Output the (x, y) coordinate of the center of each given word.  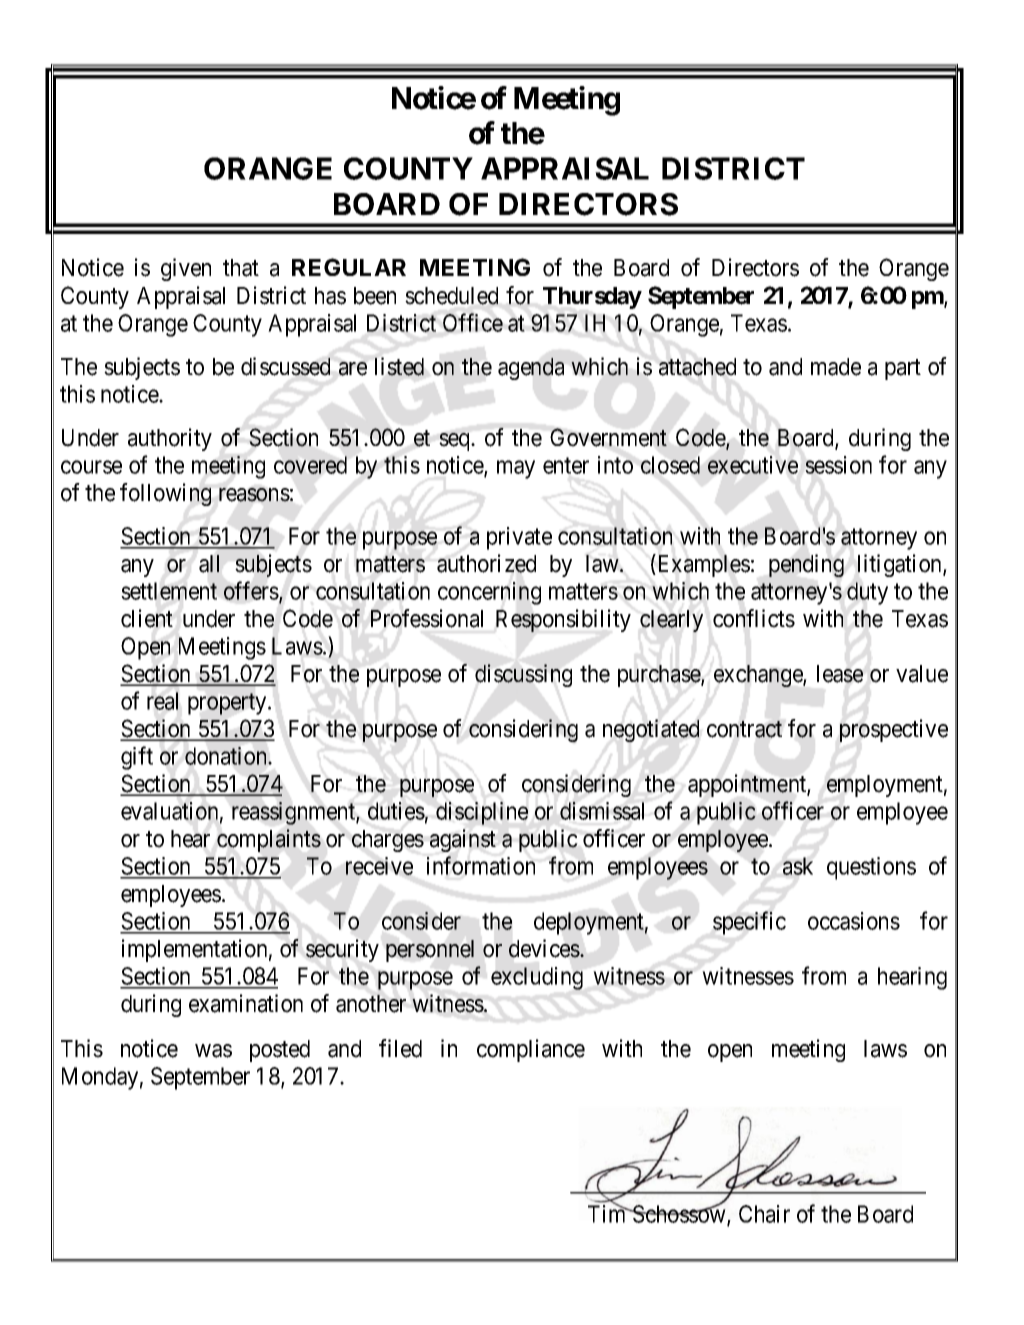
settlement (169, 591)
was (213, 1051)
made (836, 367)
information (481, 865)
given (186, 269)
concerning (489, 593)
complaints (269, 840)
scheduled (451, 296)
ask (798, 866)
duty (867, 593)
